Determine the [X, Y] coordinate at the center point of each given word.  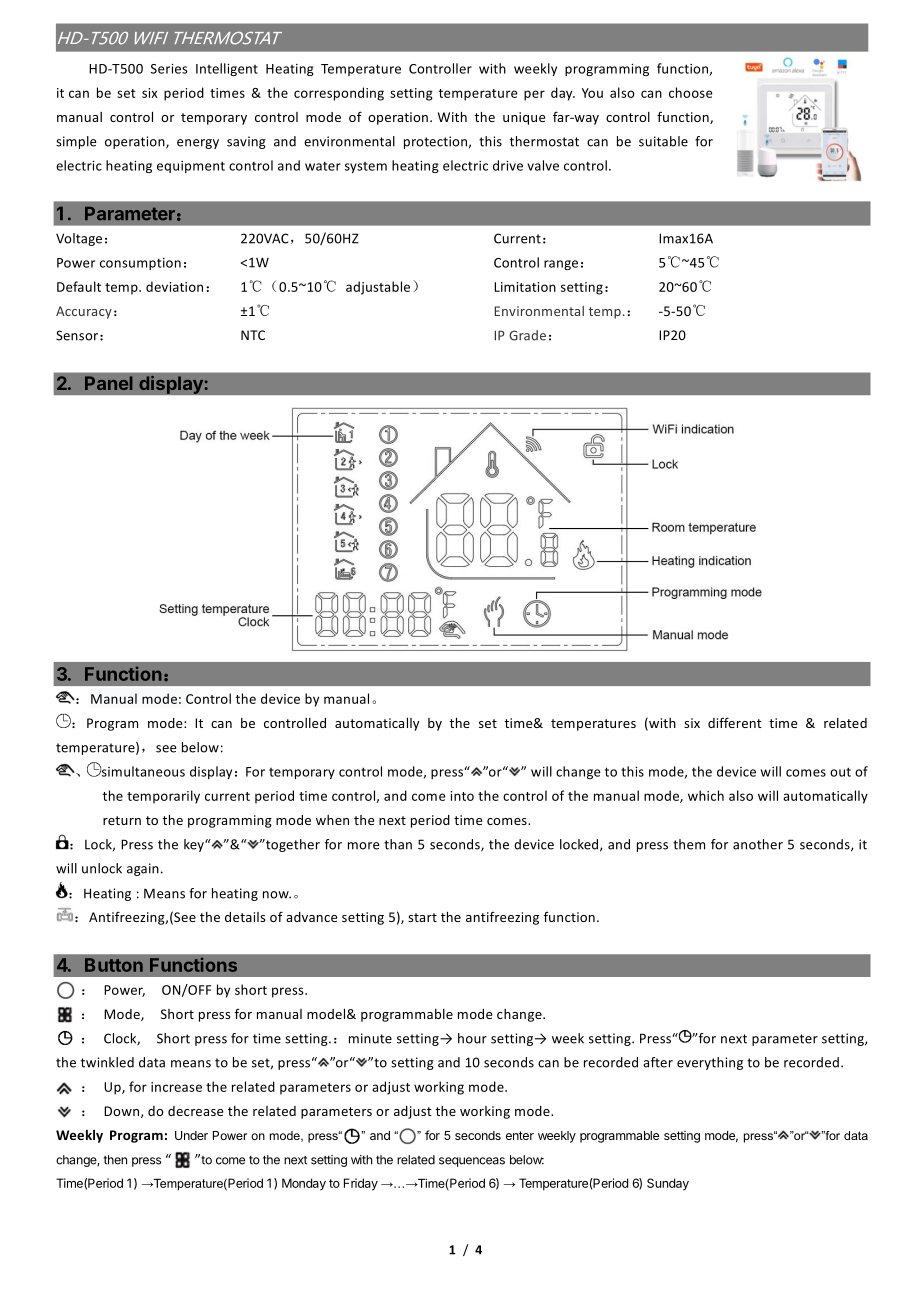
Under [191, 1135]
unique [524, 118]
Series [169, 69]
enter [520, 1135]
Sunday [668, 1184]
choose [691, 92]
